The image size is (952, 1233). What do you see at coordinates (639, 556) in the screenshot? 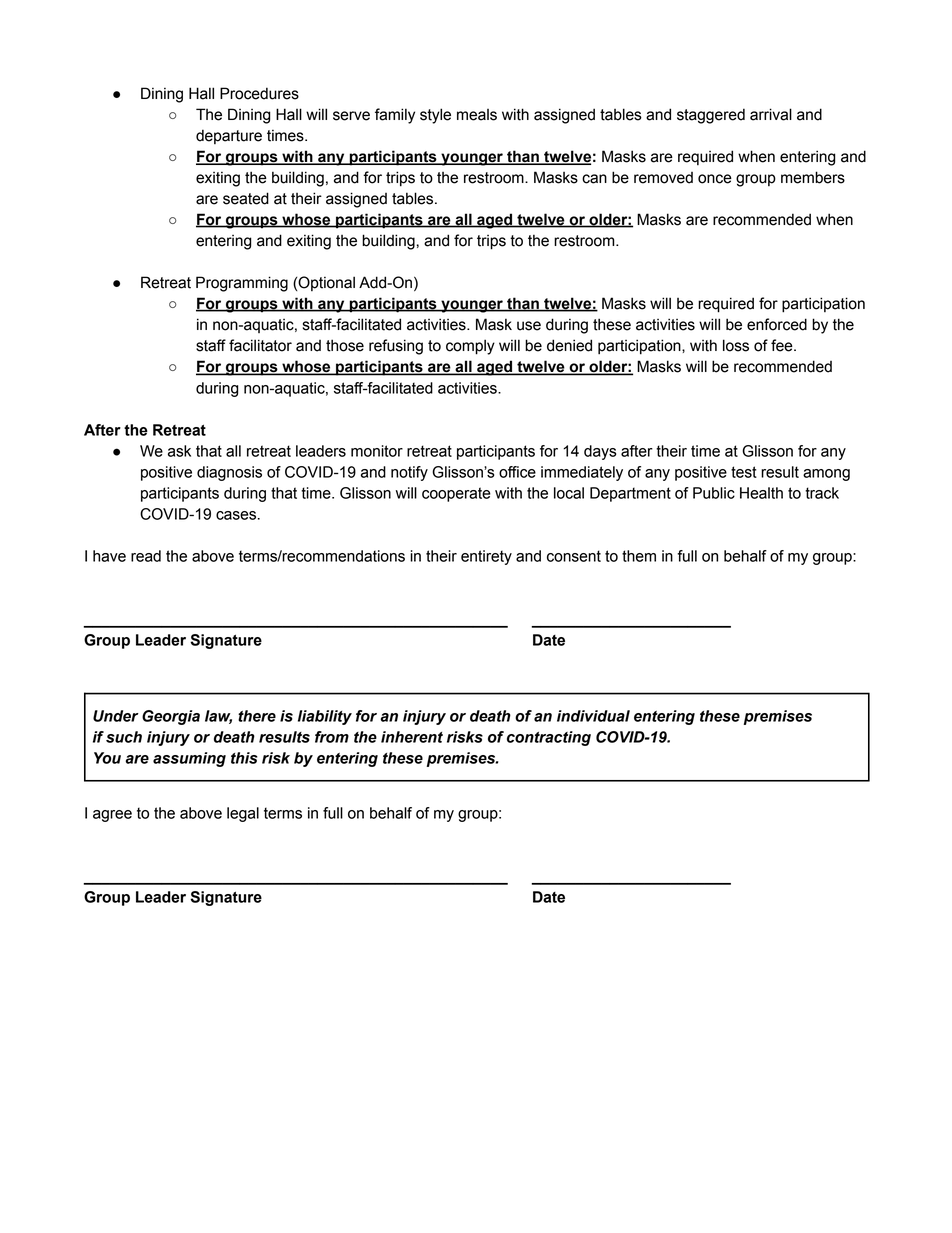
I see `them` at bounding box center [639, 556].
